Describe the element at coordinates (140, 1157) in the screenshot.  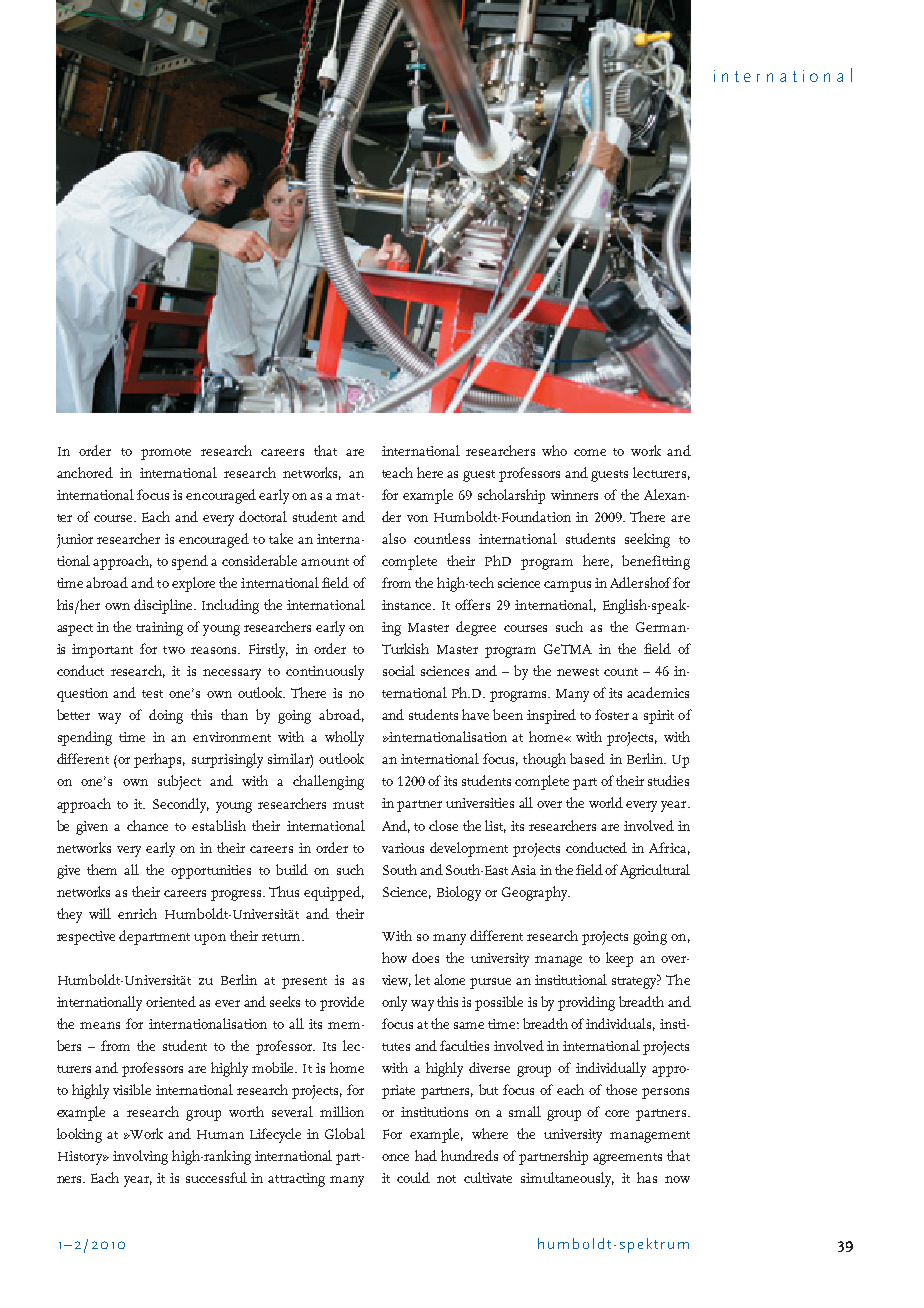
I see `involving` at that location.
